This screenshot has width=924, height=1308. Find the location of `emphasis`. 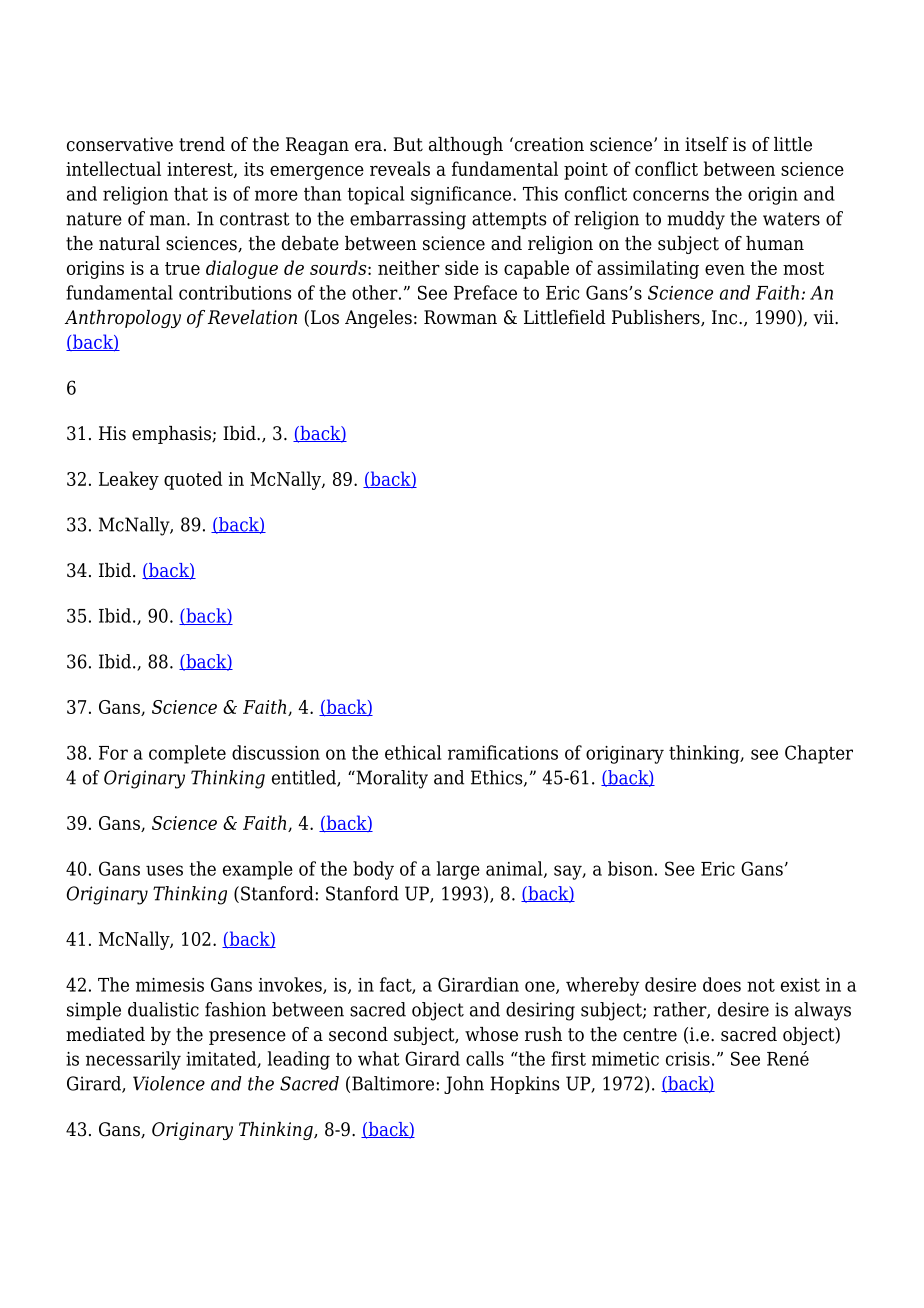

emphasis is located at coordinates (172, 435).
